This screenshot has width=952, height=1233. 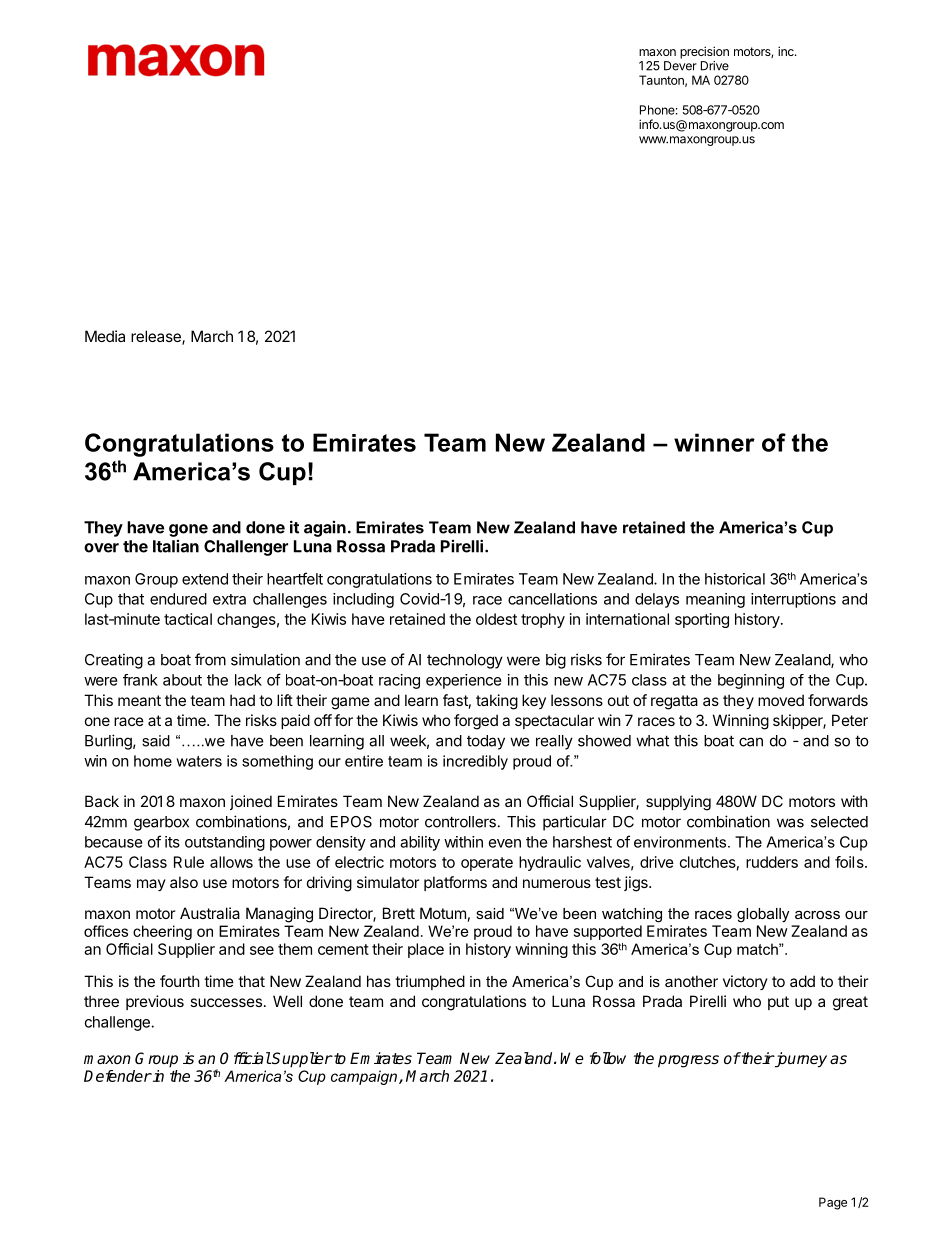 I want to click on Page, so click(x=833, y=1203).
